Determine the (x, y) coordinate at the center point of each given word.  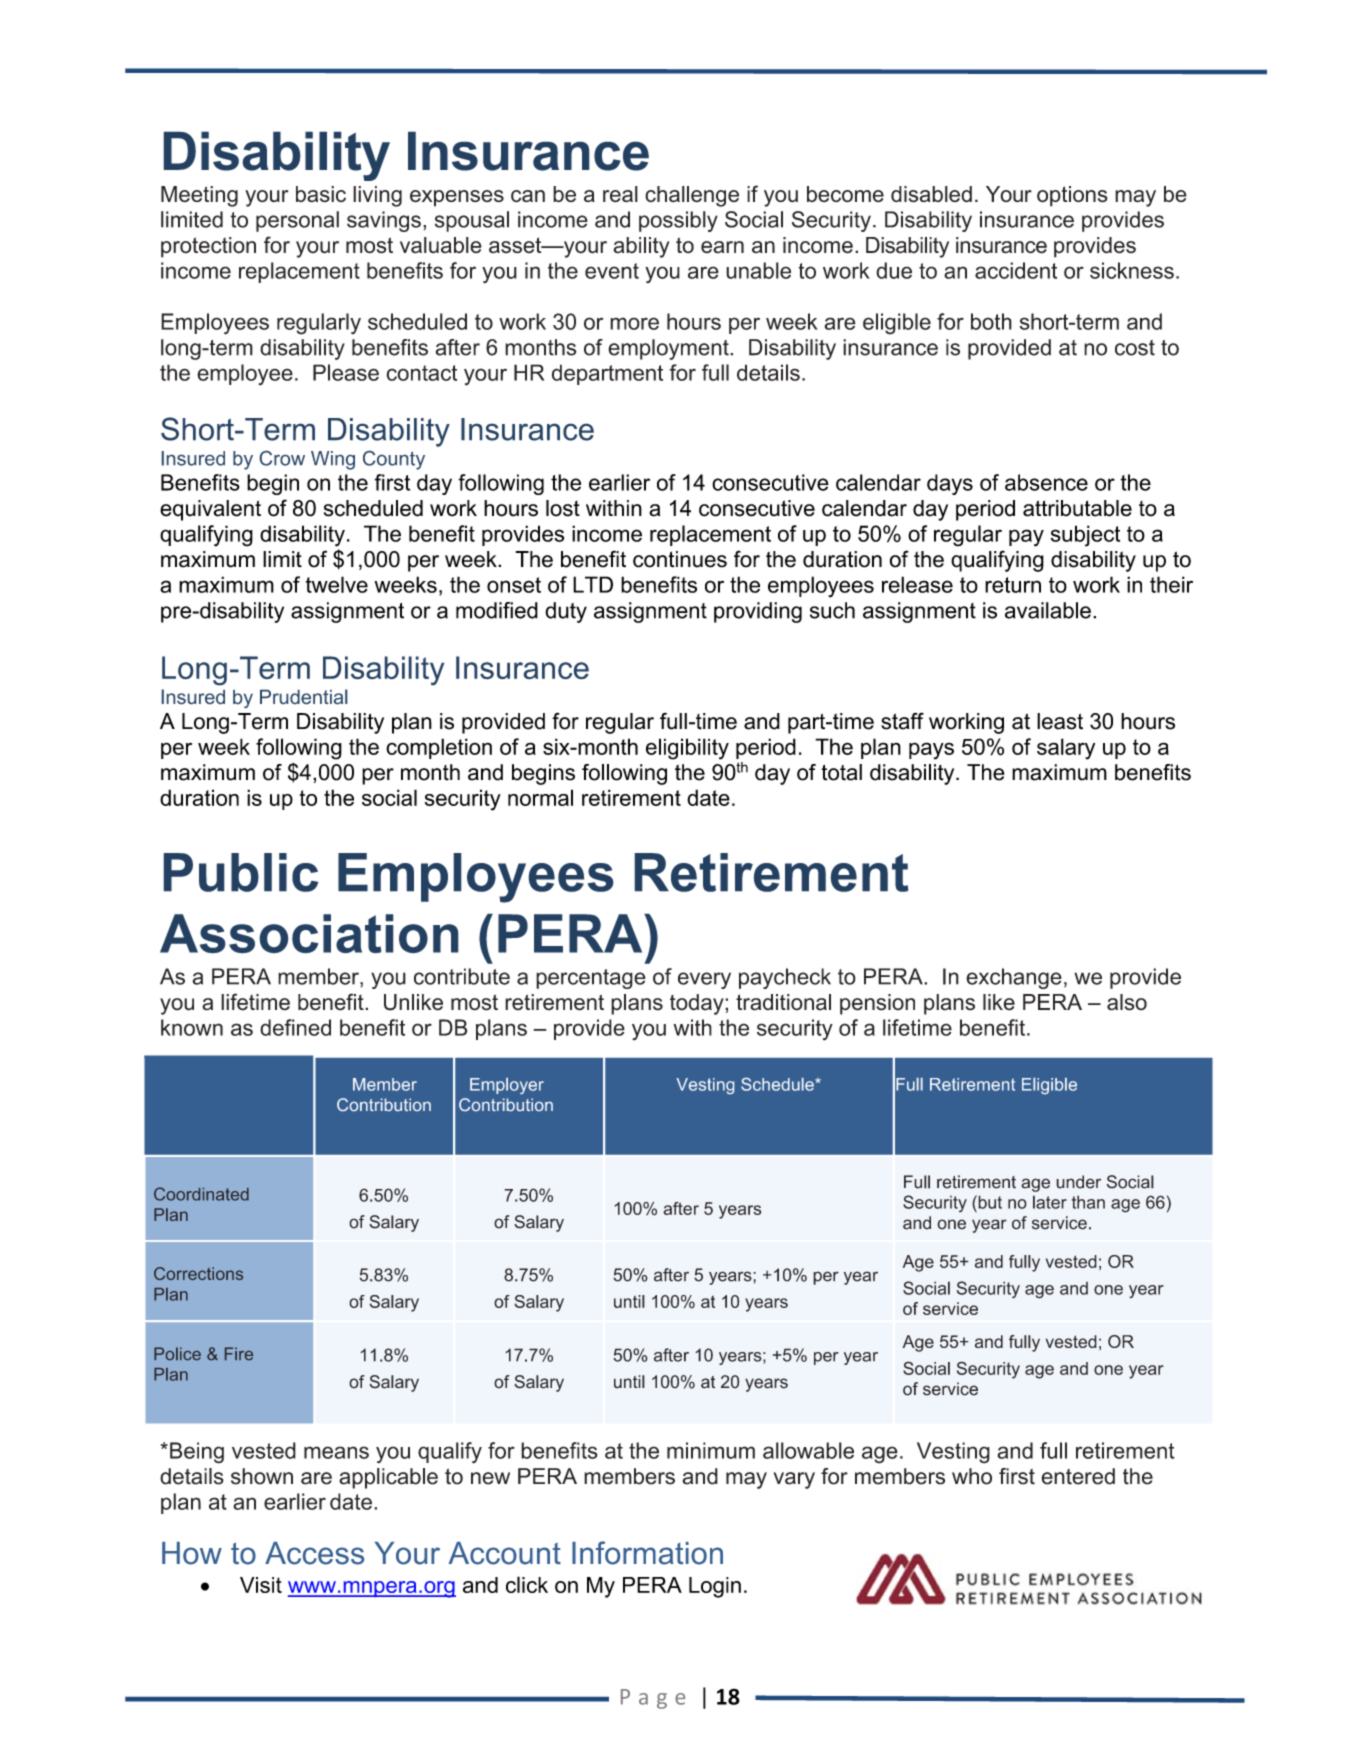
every (704, 980)
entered (1078, 1476)
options (1072, 196)
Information (647, 1553)
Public (241, 872)
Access (314, 1553)
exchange (1014, 978)
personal (297, 221)
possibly (678, 221)
